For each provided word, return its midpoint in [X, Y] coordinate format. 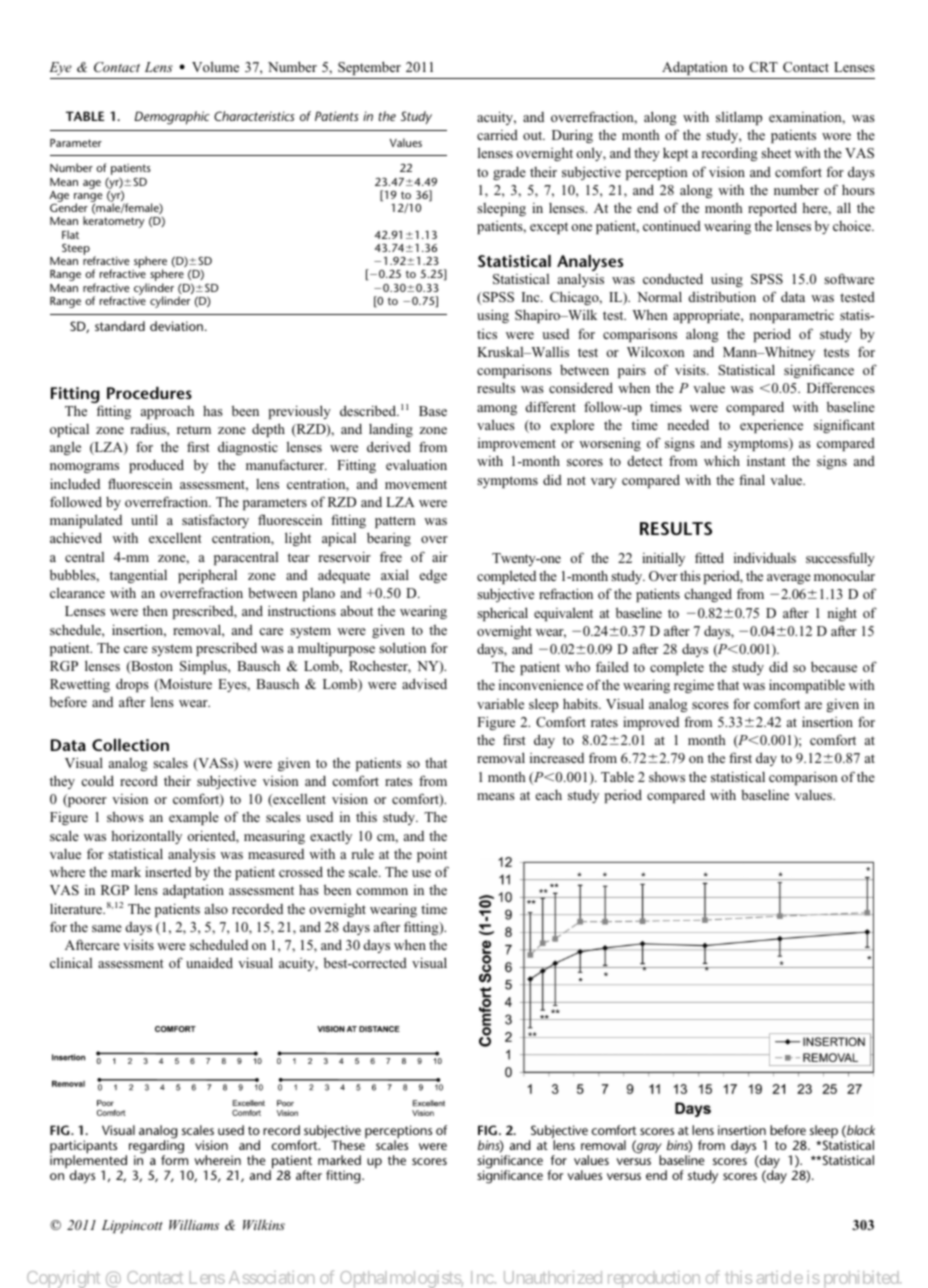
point [432, 855]
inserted [168, 872]
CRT [763, 67]
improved [651, 723]
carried [497, 134]
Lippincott [132, 1226]
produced [156, 466]
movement [416, 484]
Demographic [172, 118]
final [752, 479]
